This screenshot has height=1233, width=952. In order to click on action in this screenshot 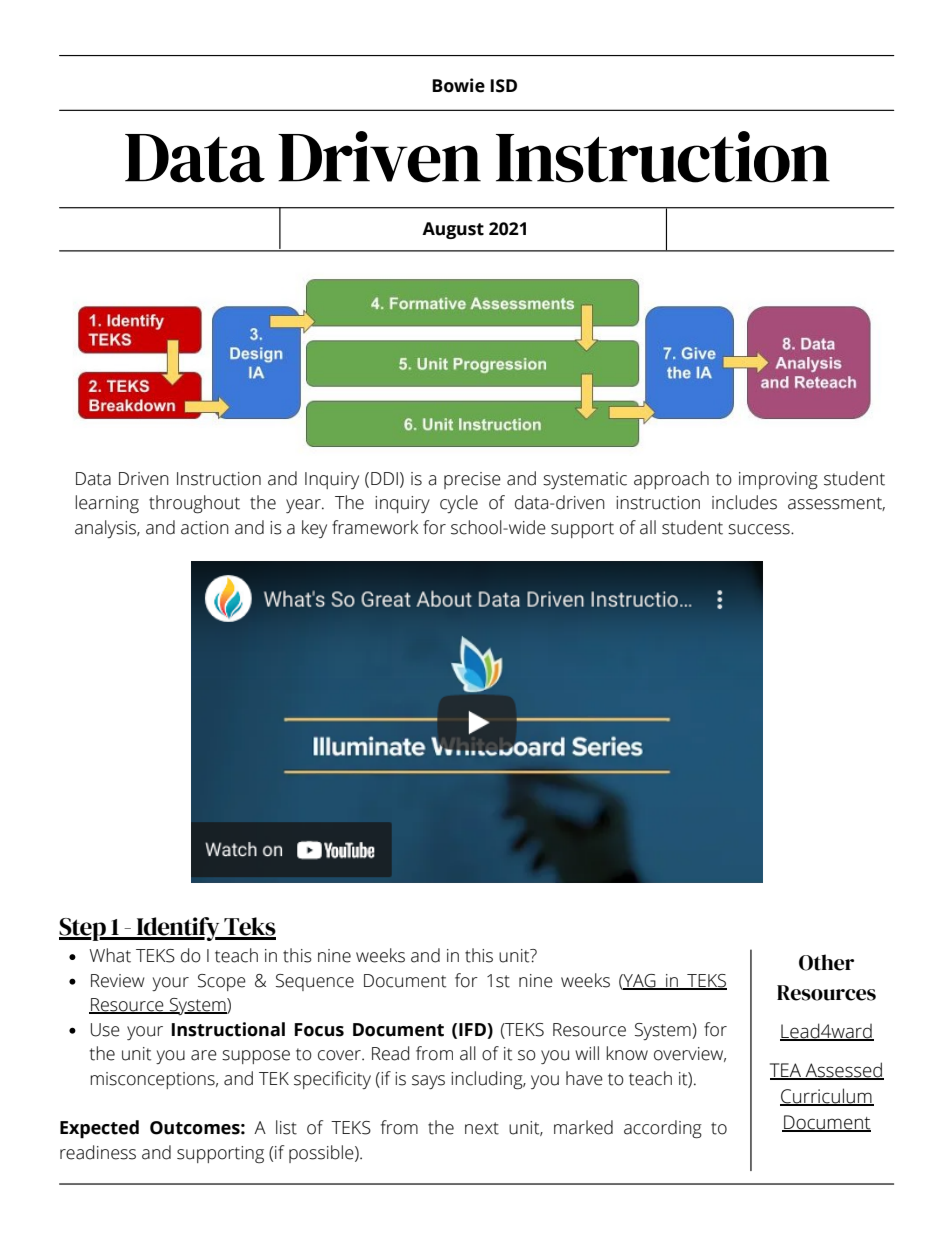, I will do `click(205, 528)`.
